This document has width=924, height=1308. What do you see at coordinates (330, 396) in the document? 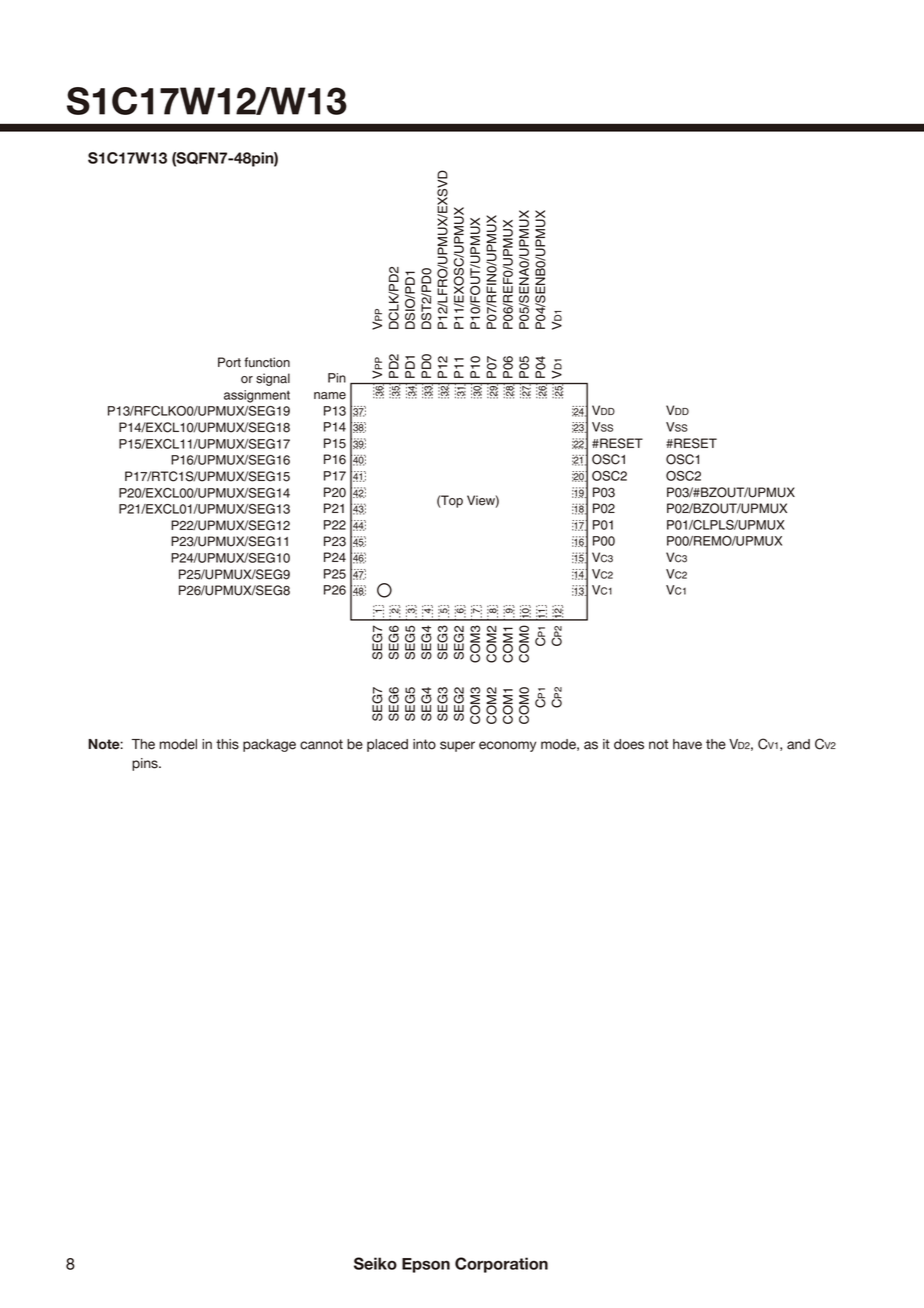
I see `name` at bounding box center [330, 396].
